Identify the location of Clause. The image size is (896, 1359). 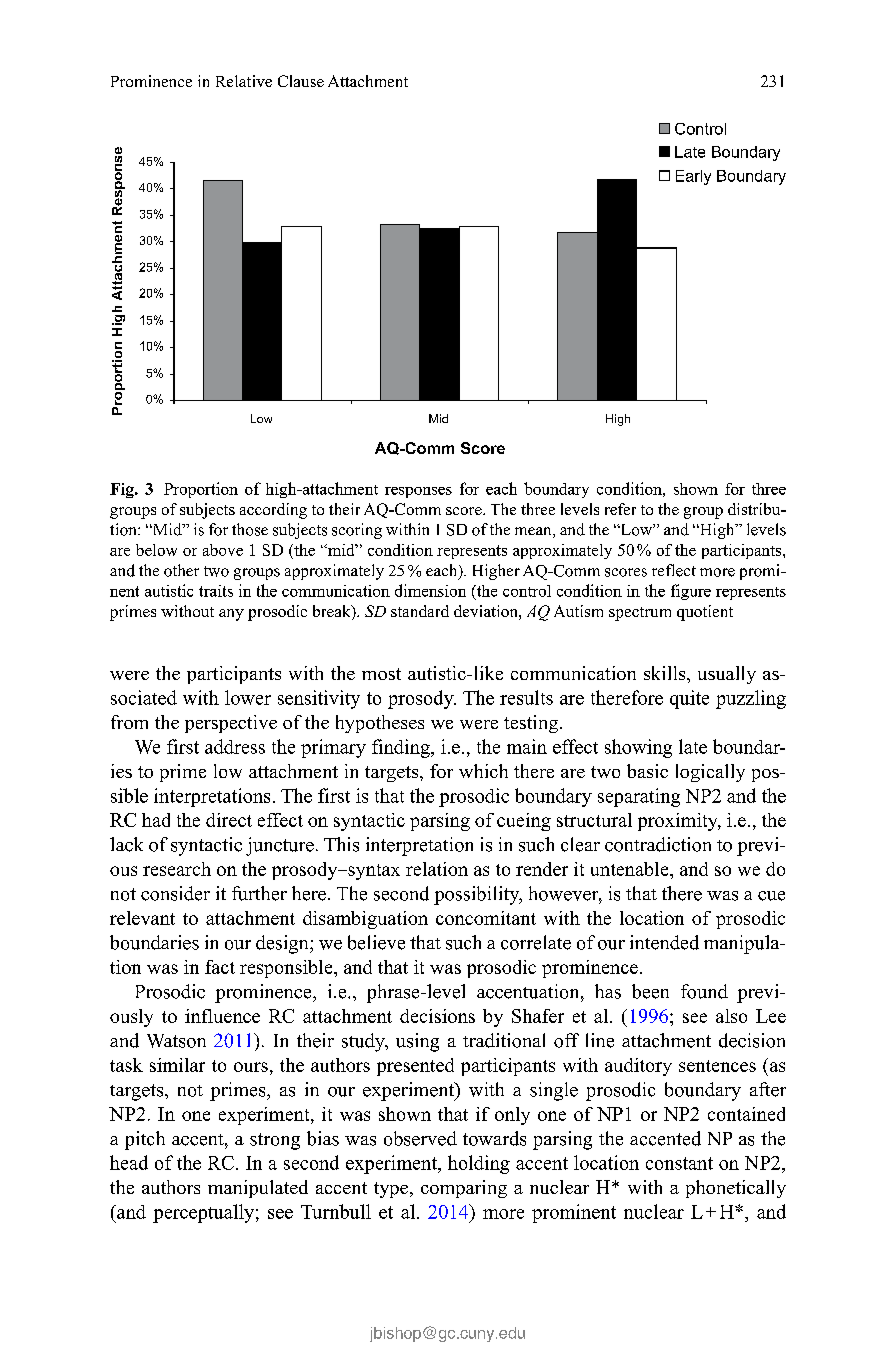
(301, 81).
